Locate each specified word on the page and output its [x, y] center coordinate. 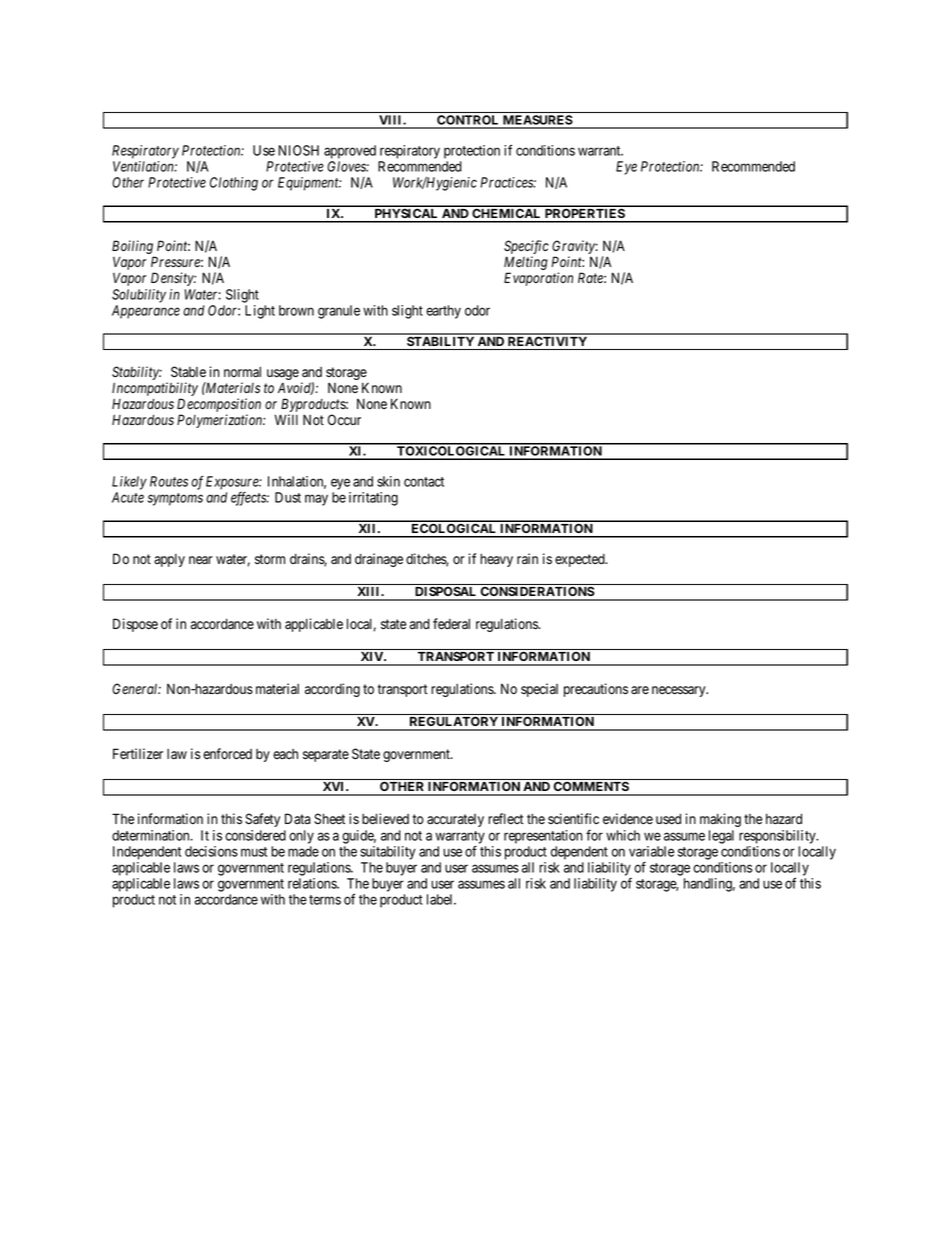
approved [350, 152]
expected [581, 560]
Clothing [234, 184]
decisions [211, 851]
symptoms [175, 499]
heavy [496, 560]
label [441, 899]
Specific [526, 248]
